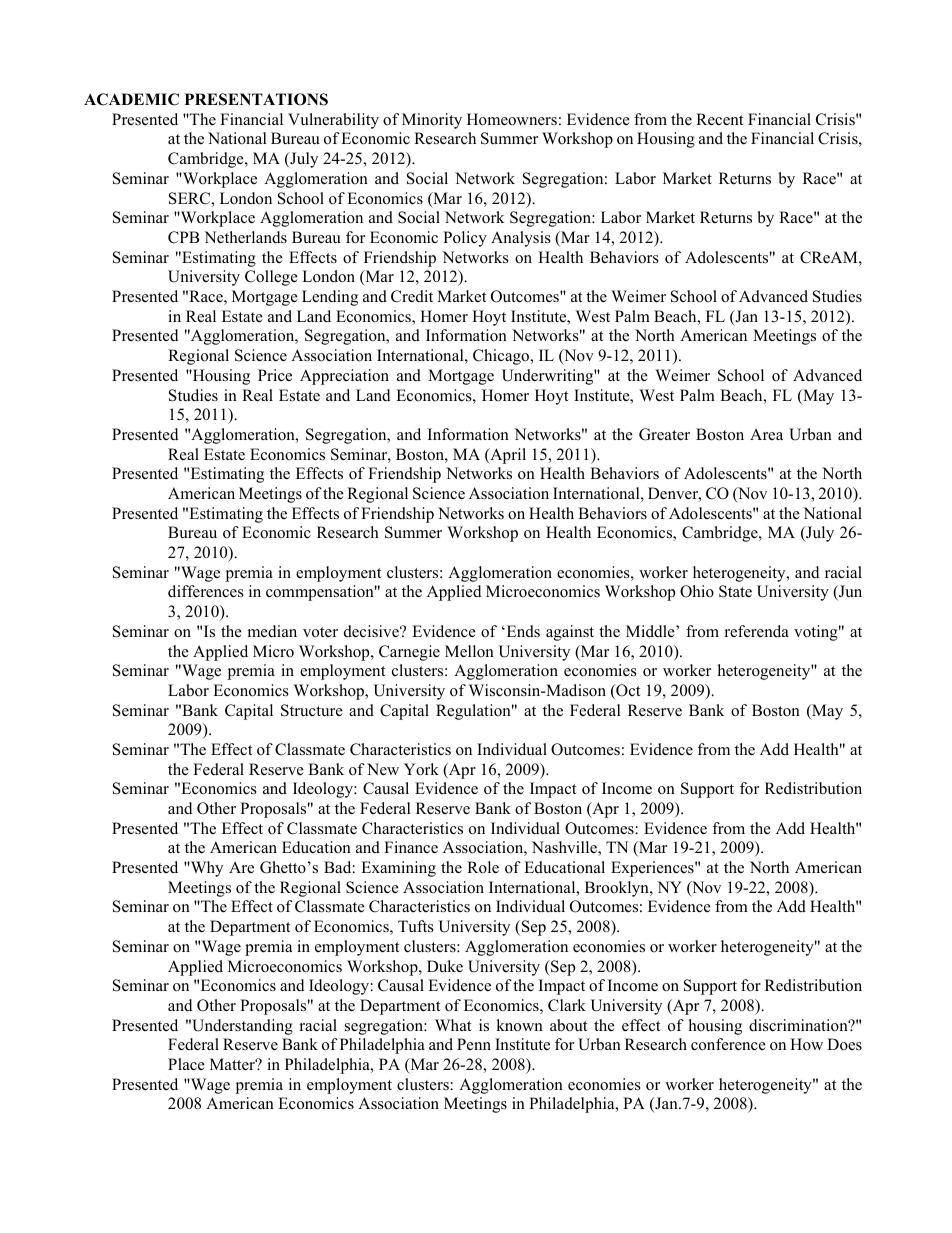  Describe the element at coordinates (719, 119) in the screenshot. I see `Recent` at that location.
